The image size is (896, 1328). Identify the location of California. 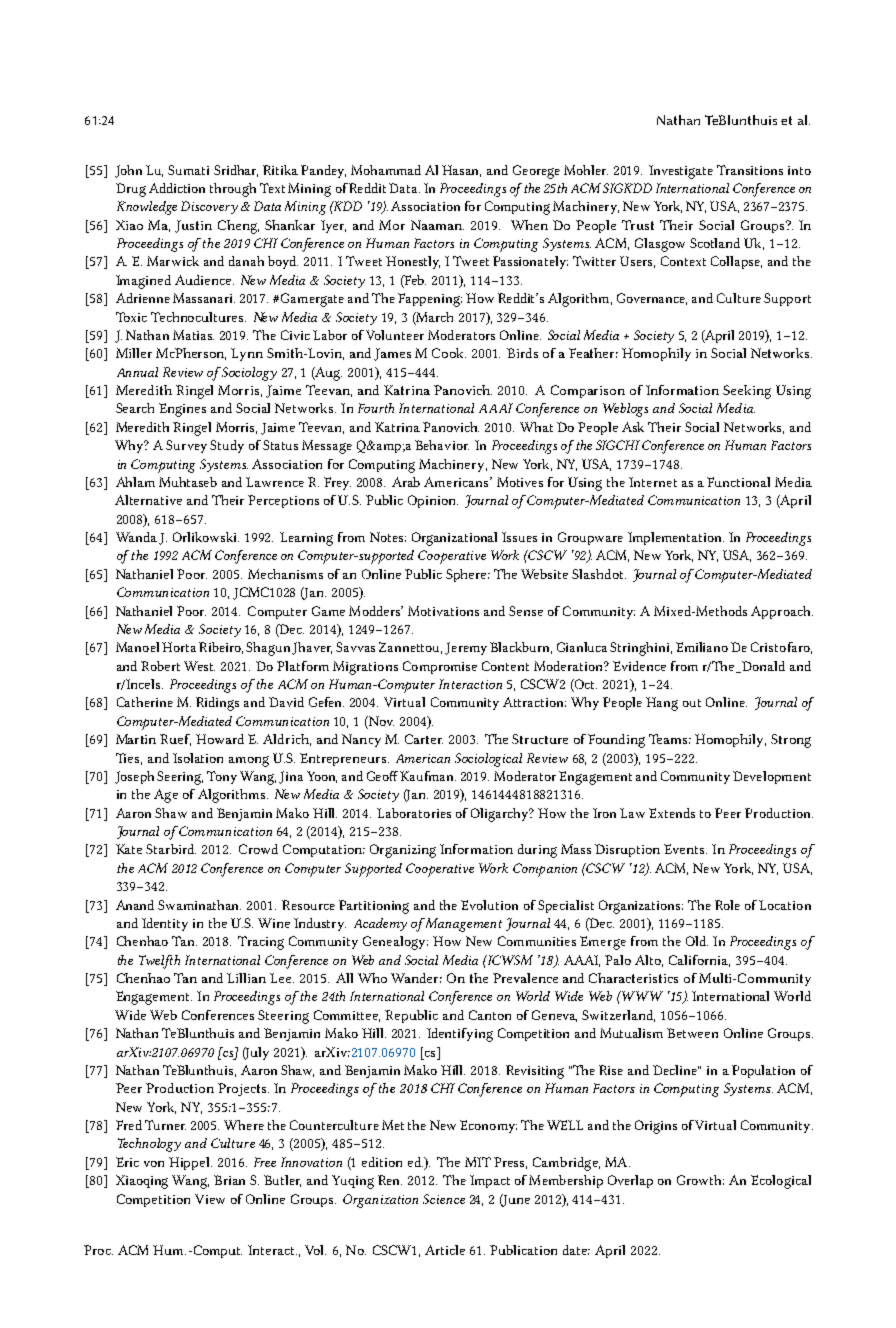
(699, 961).
